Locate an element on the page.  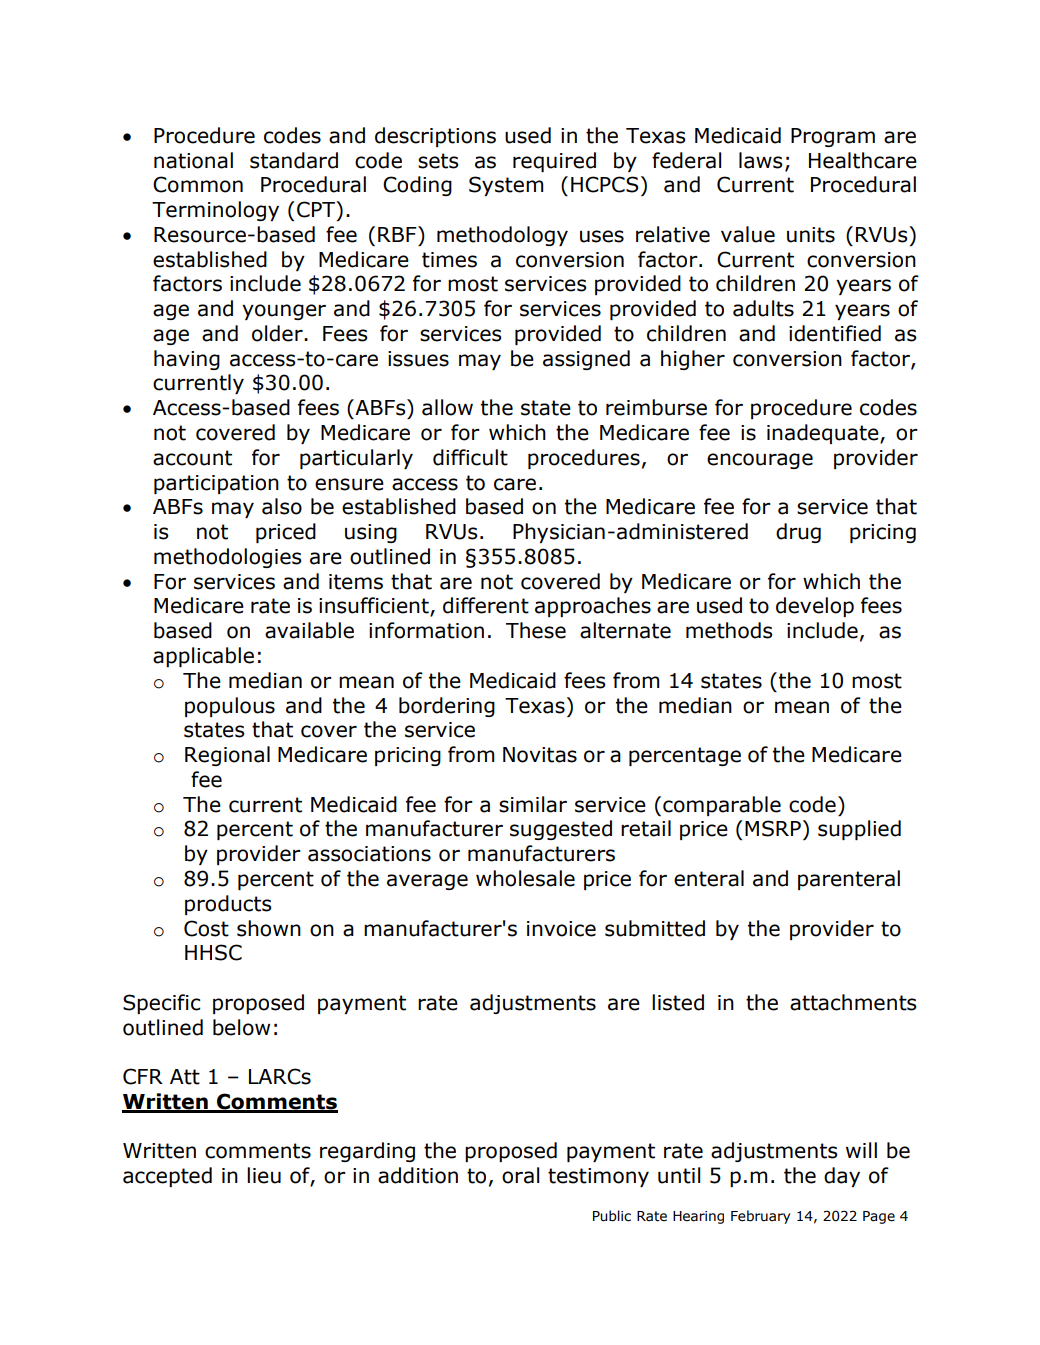
invoice is located at coordinates (561, 929).
